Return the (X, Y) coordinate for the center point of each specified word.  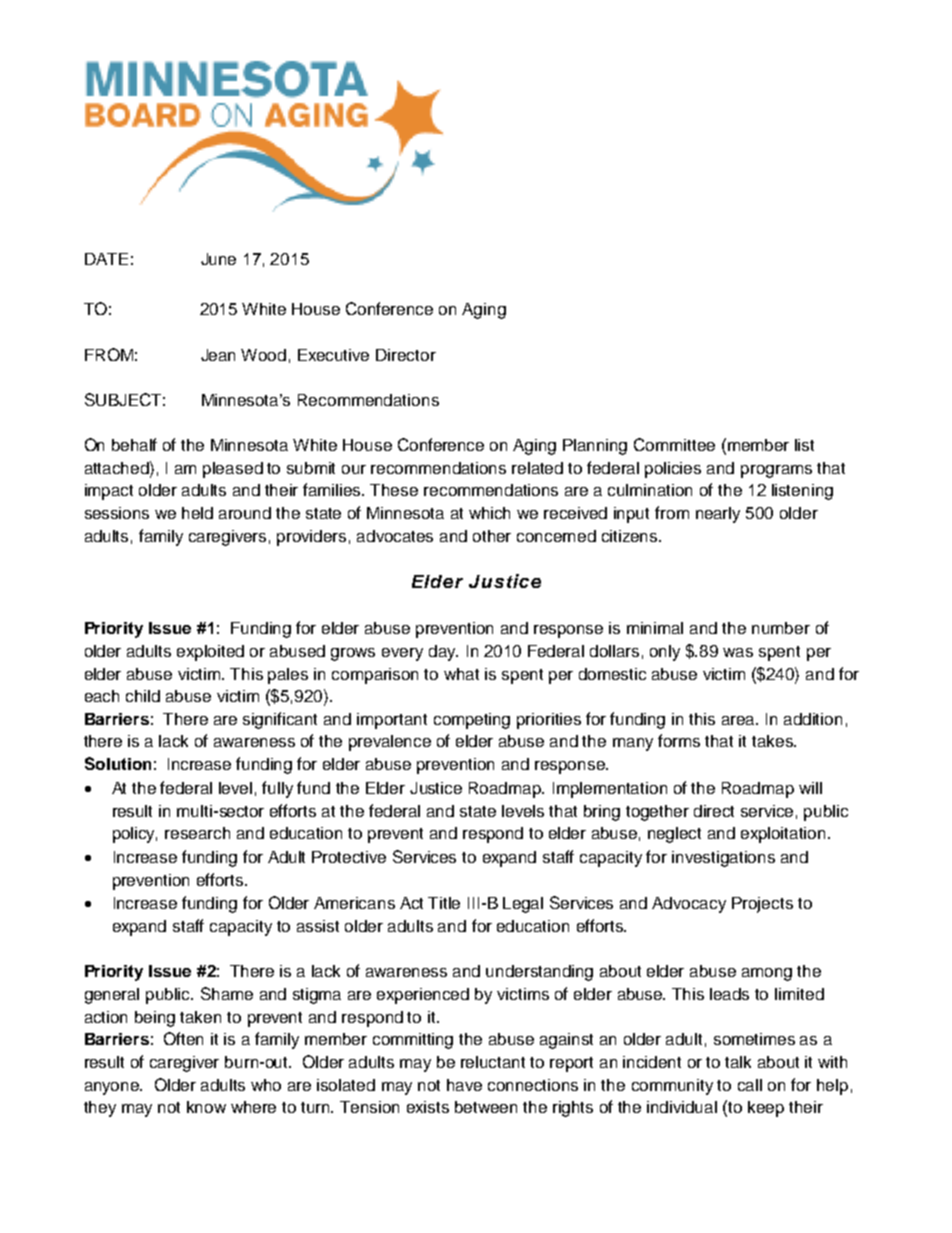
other (492, 536)
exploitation (785, 835)
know (206, 1107)
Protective (349, 857)
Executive (333, 355)
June (218, 259)
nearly (718, 515)
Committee (674, 444)
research (197, 833)
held (197, 513)
